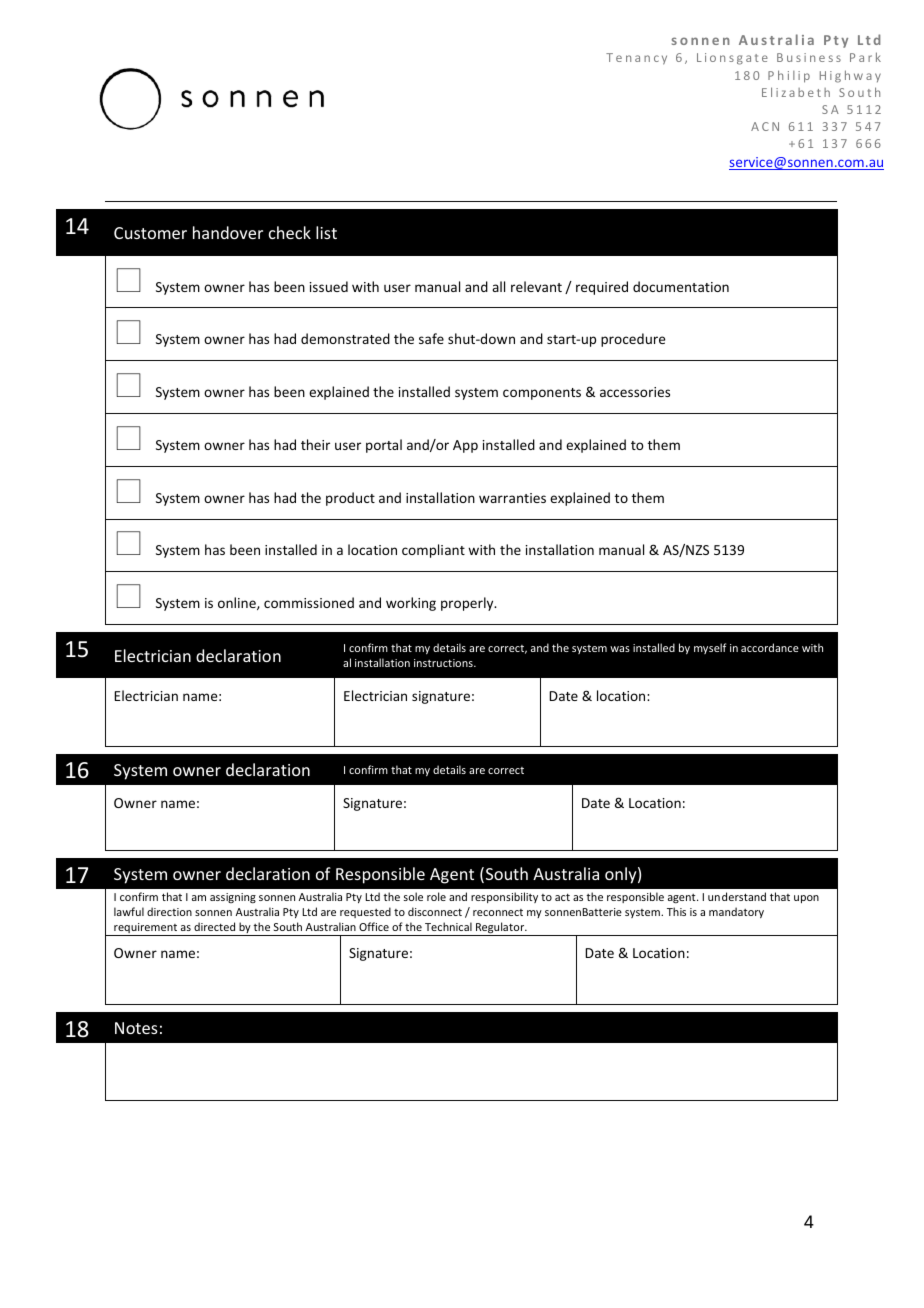 This page has height=1308, width=924. Describe the element at coordinates (228, 232) in the page. I see `handover` at that location.
